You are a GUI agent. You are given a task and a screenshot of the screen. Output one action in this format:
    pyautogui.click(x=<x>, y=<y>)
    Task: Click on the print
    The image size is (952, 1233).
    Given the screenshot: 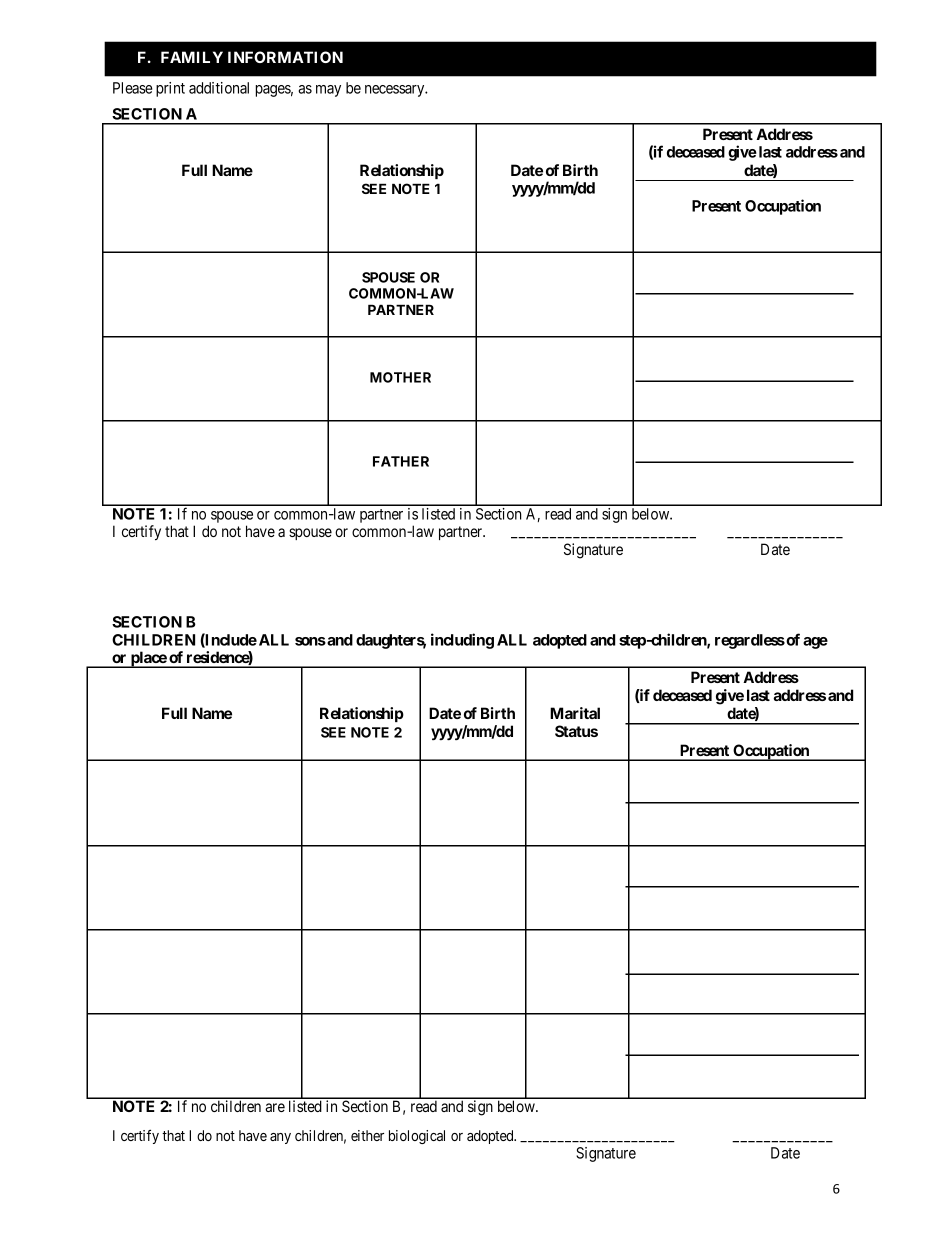 What is the action you would take?
    pyautogui.click(x=170, y=89)
